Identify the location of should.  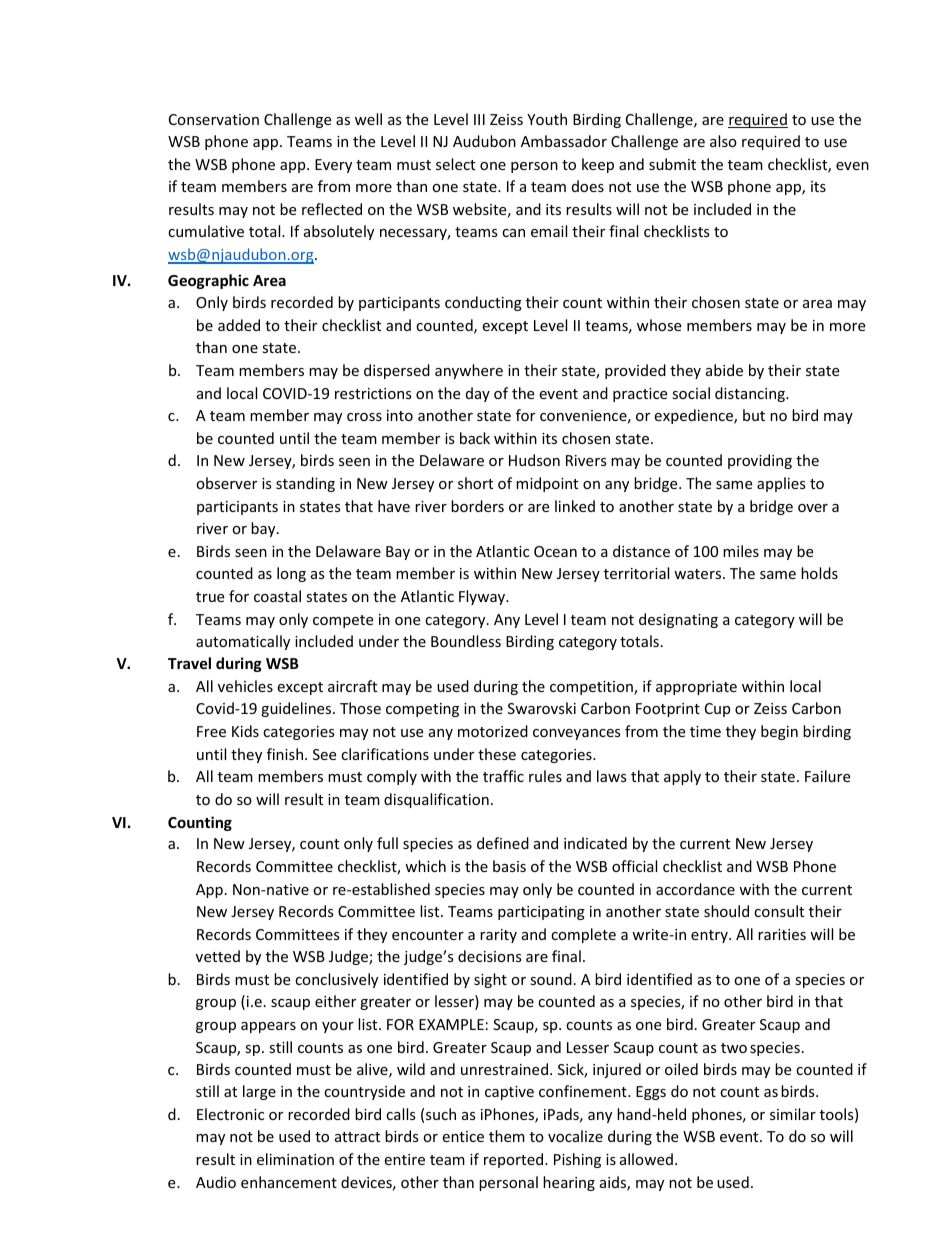
(726, 911).
